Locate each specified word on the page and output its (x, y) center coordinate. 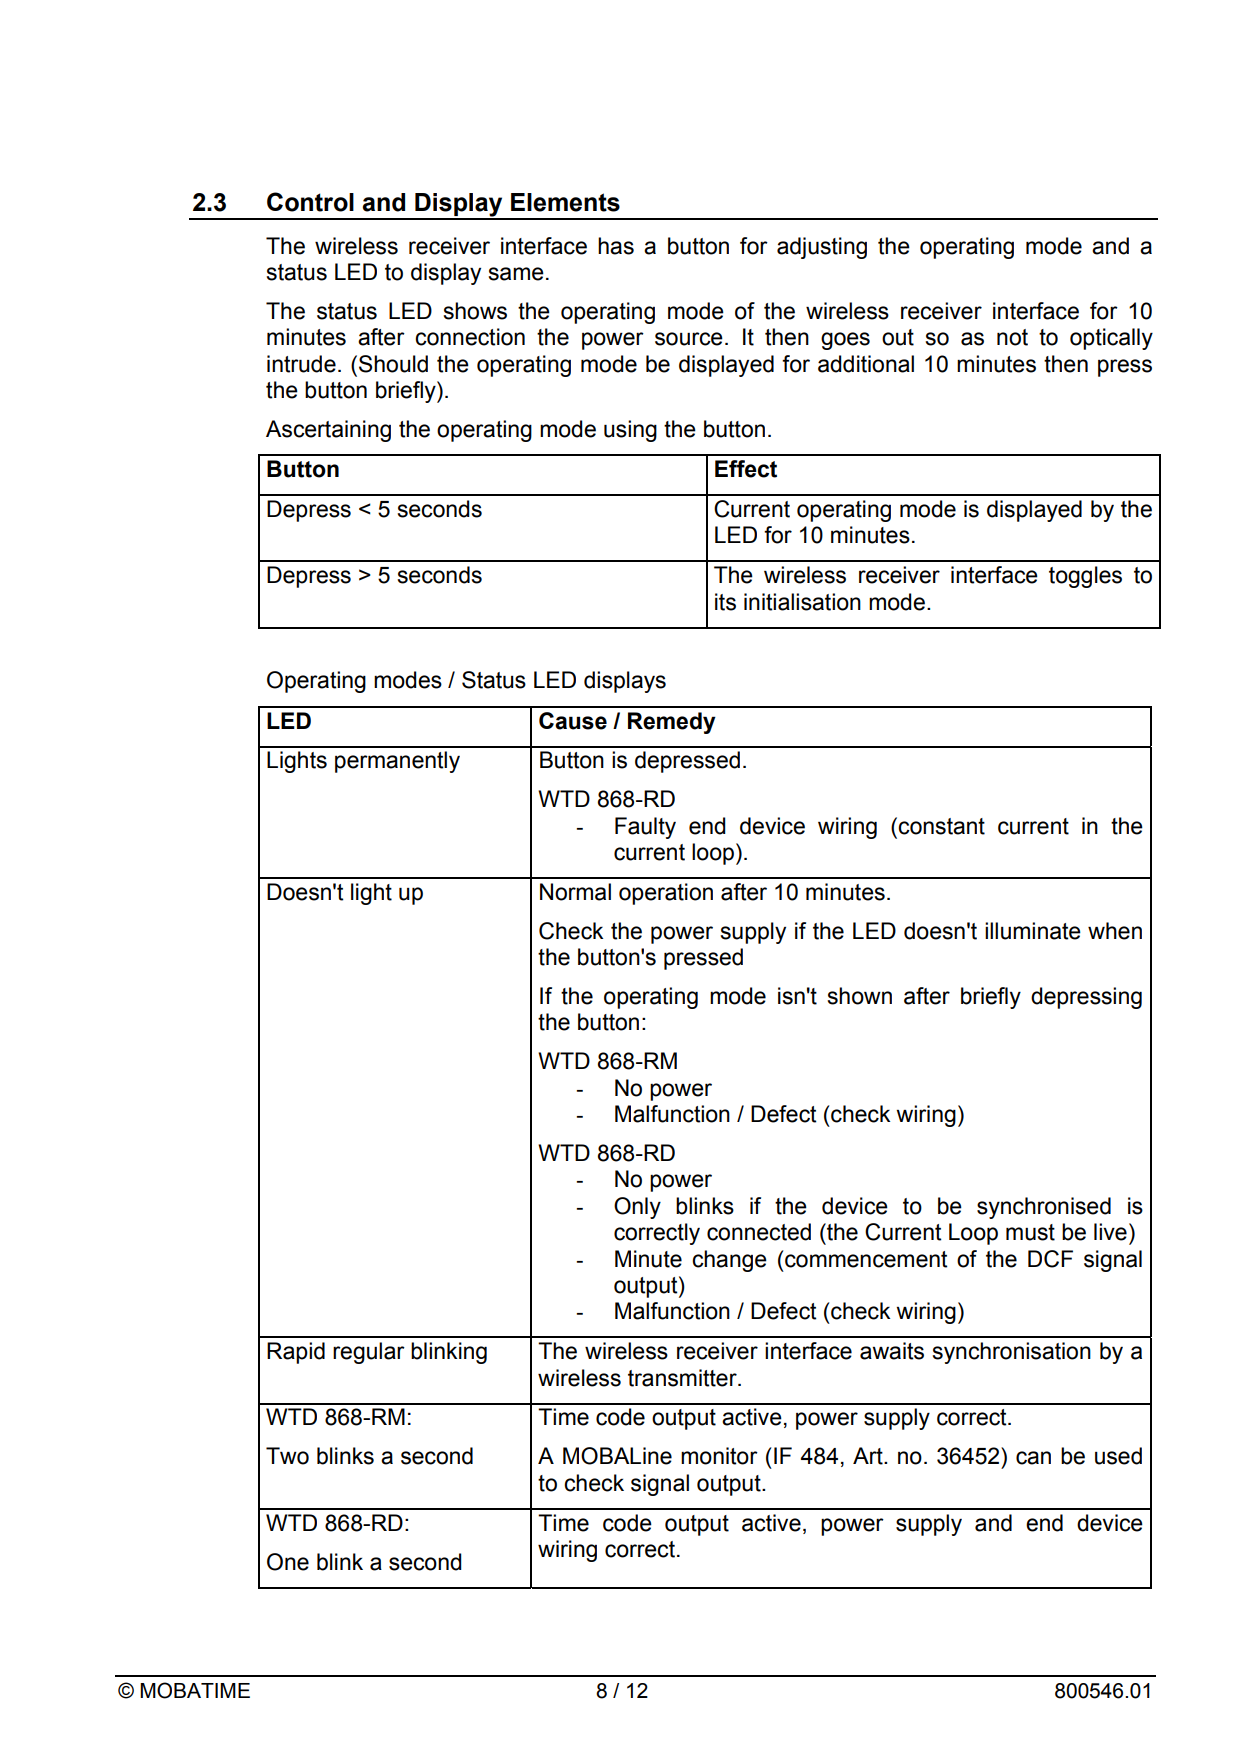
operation (666, 894)
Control (310, 202)
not (1012, 337)
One (288, 1562)
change (729, 1261)
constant (941, 826)
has (616, 246)
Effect (746, 469)
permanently (397, 762)
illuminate (1033, 931)
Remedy (672, 723)
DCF (1050, 1259)
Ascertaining (328, 431)
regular (369, 1353)
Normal (575, 892)
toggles (1085, 577)
